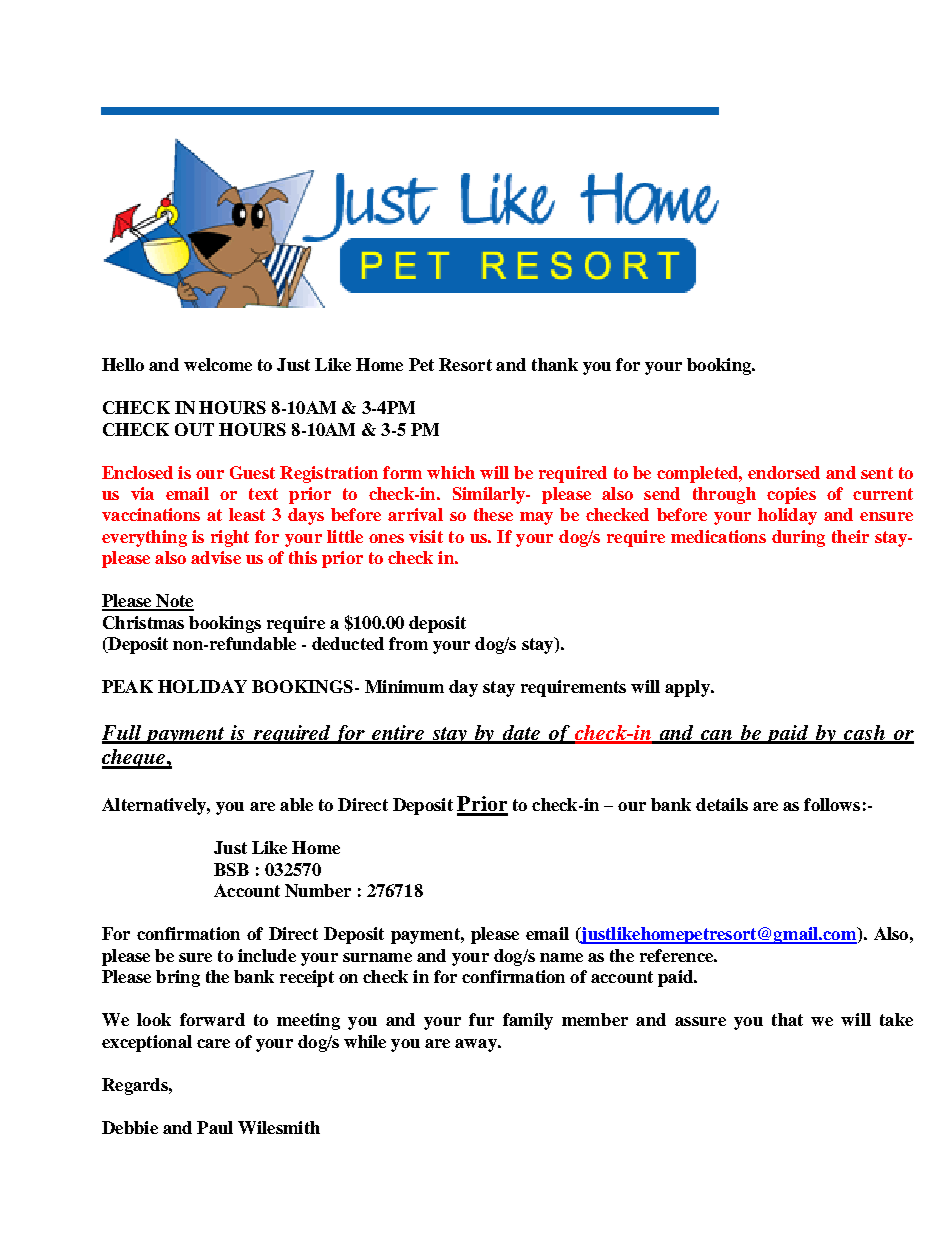 This page has height=1233, width=952. Describe the element at coordinates (722, 804) in the page. I see `details` at that location.
